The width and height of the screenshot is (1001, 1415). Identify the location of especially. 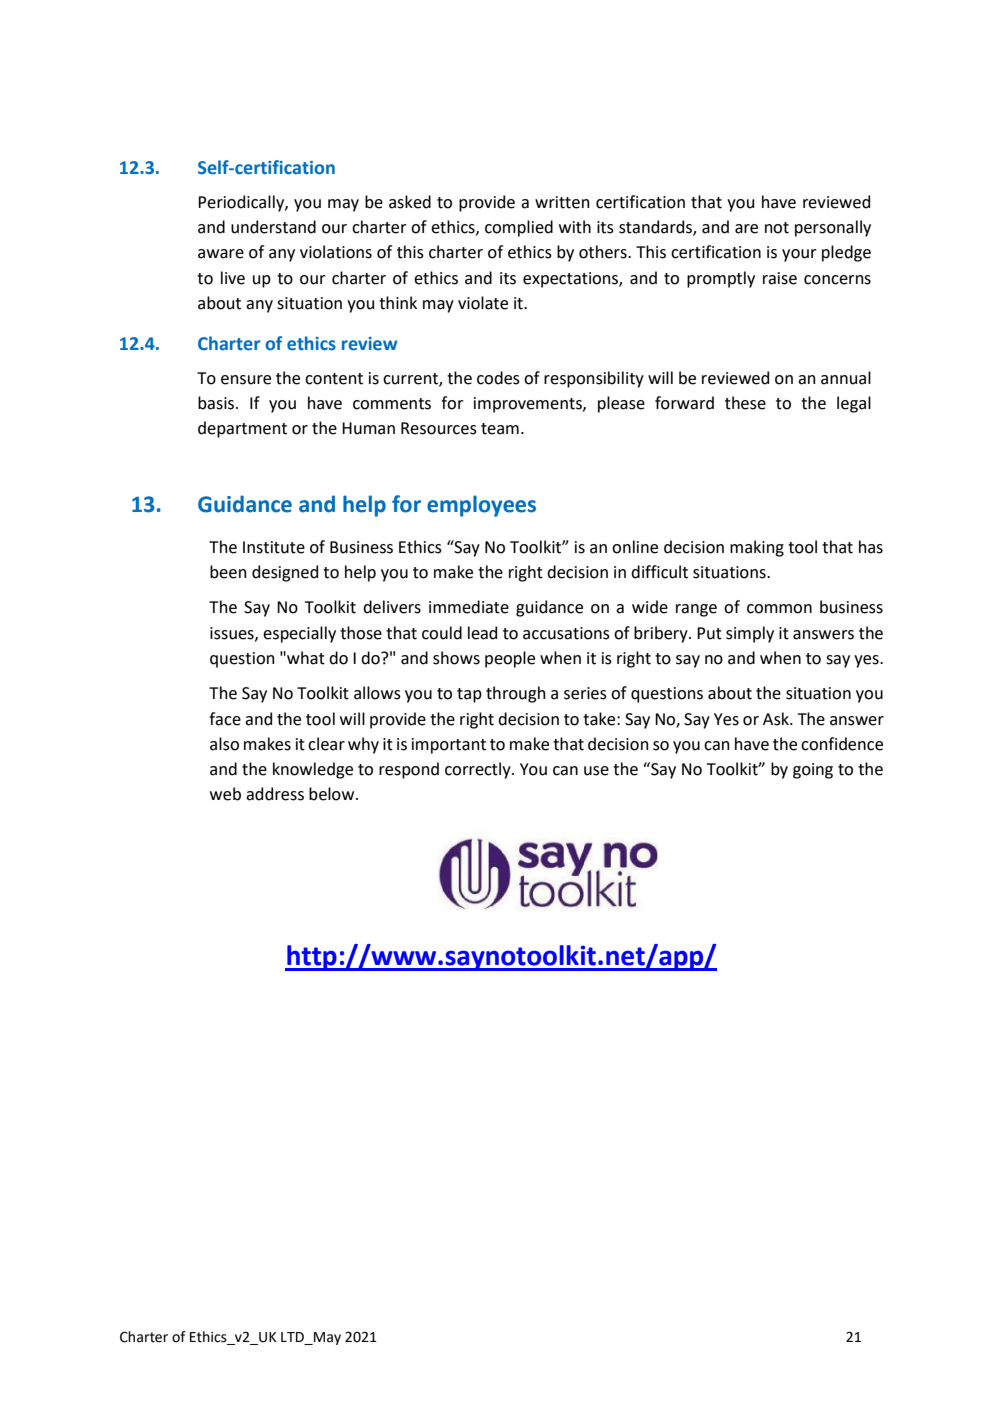
(299, 634).
